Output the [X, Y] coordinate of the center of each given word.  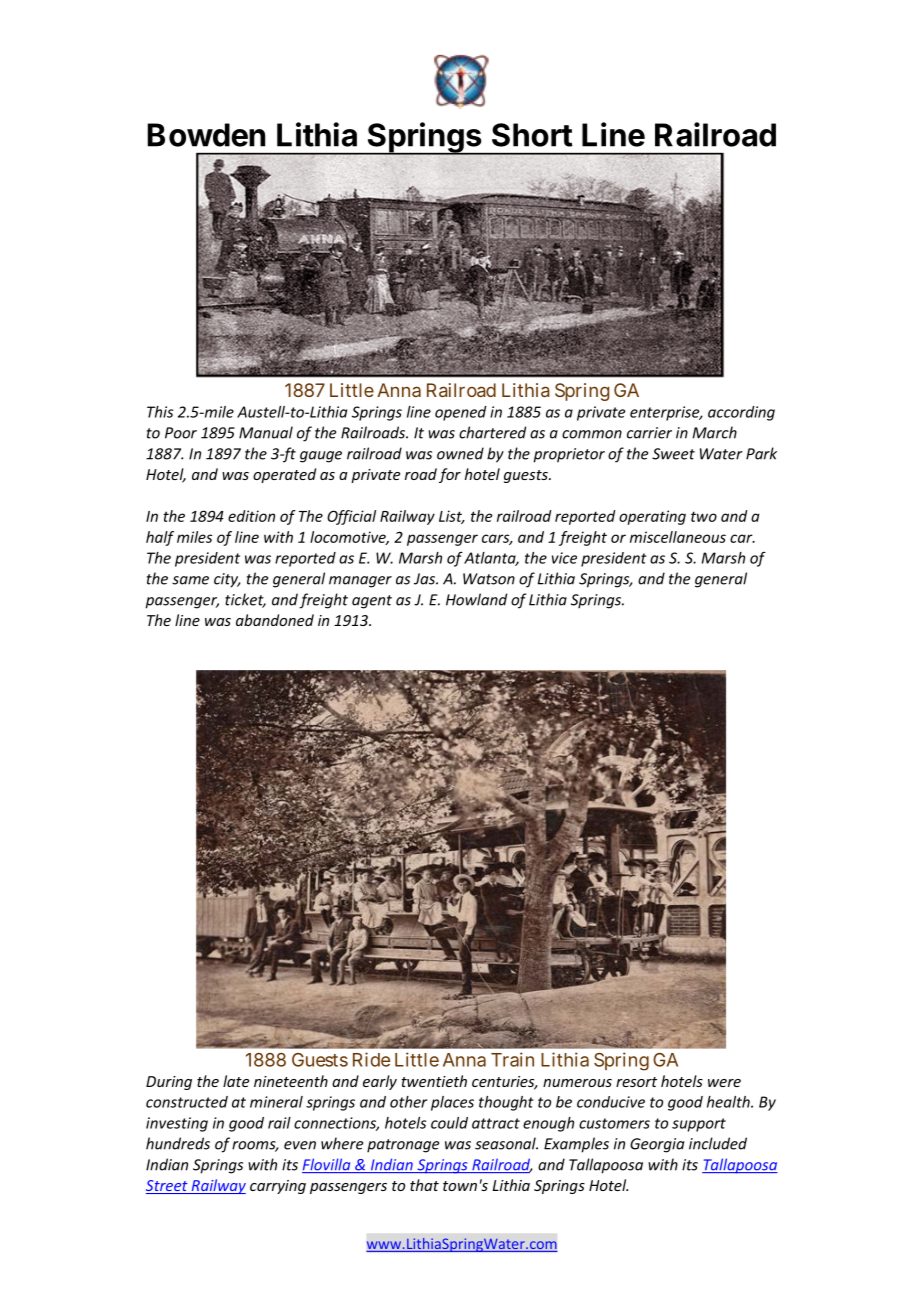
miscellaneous [678, 537]
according [741, 413]
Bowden [206, 135]
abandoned [275, 620]
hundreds [178, 1143]
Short [532, 135]
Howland [476, 599]
